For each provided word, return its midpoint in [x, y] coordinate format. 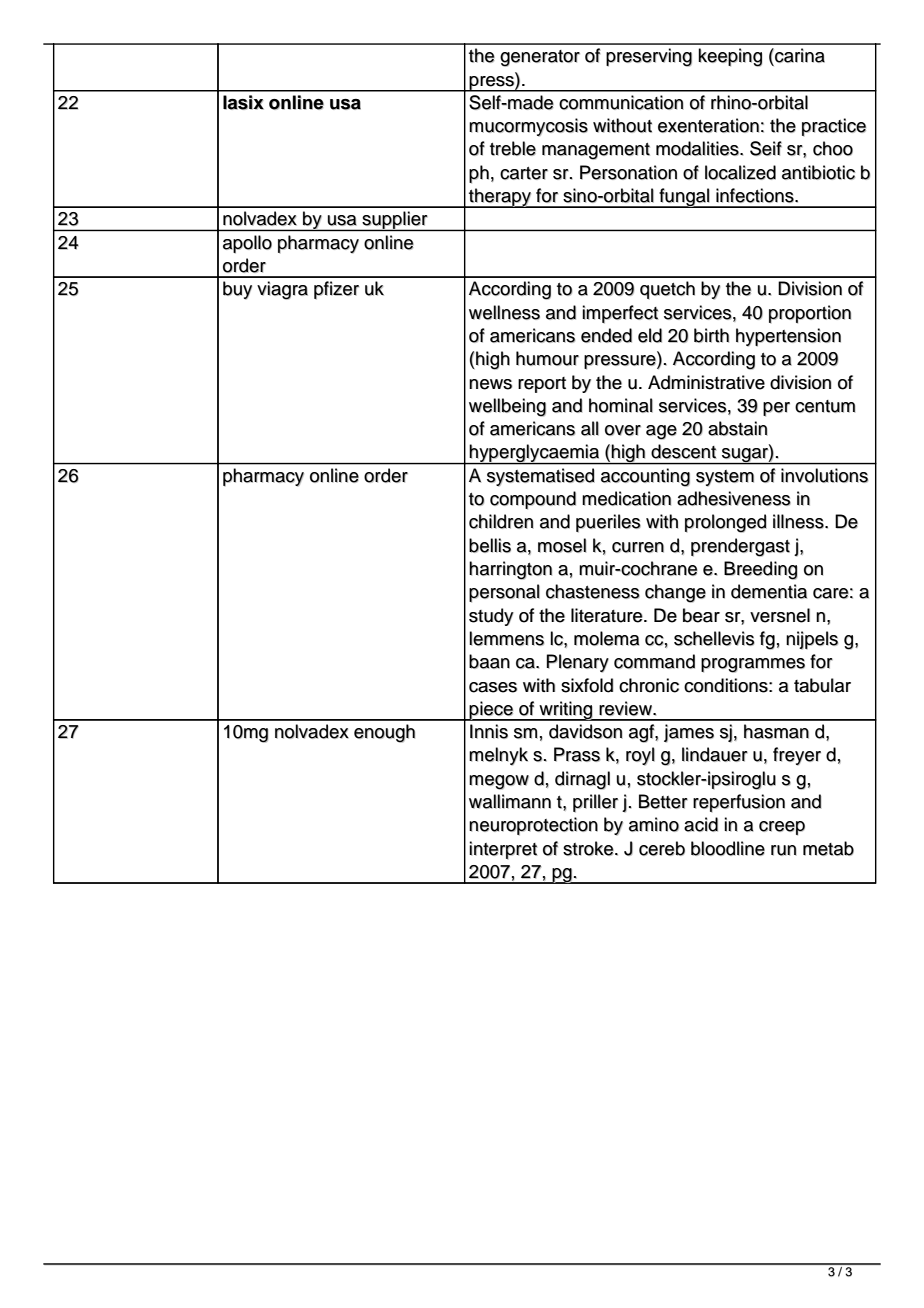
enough [384, 733]
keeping [730, 57]
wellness [504, 312]
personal [504, 593]
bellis [490, 545]
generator [540, 58]
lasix [243, 102]
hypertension [788, 337]
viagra [282, 290]
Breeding [761, 570]
